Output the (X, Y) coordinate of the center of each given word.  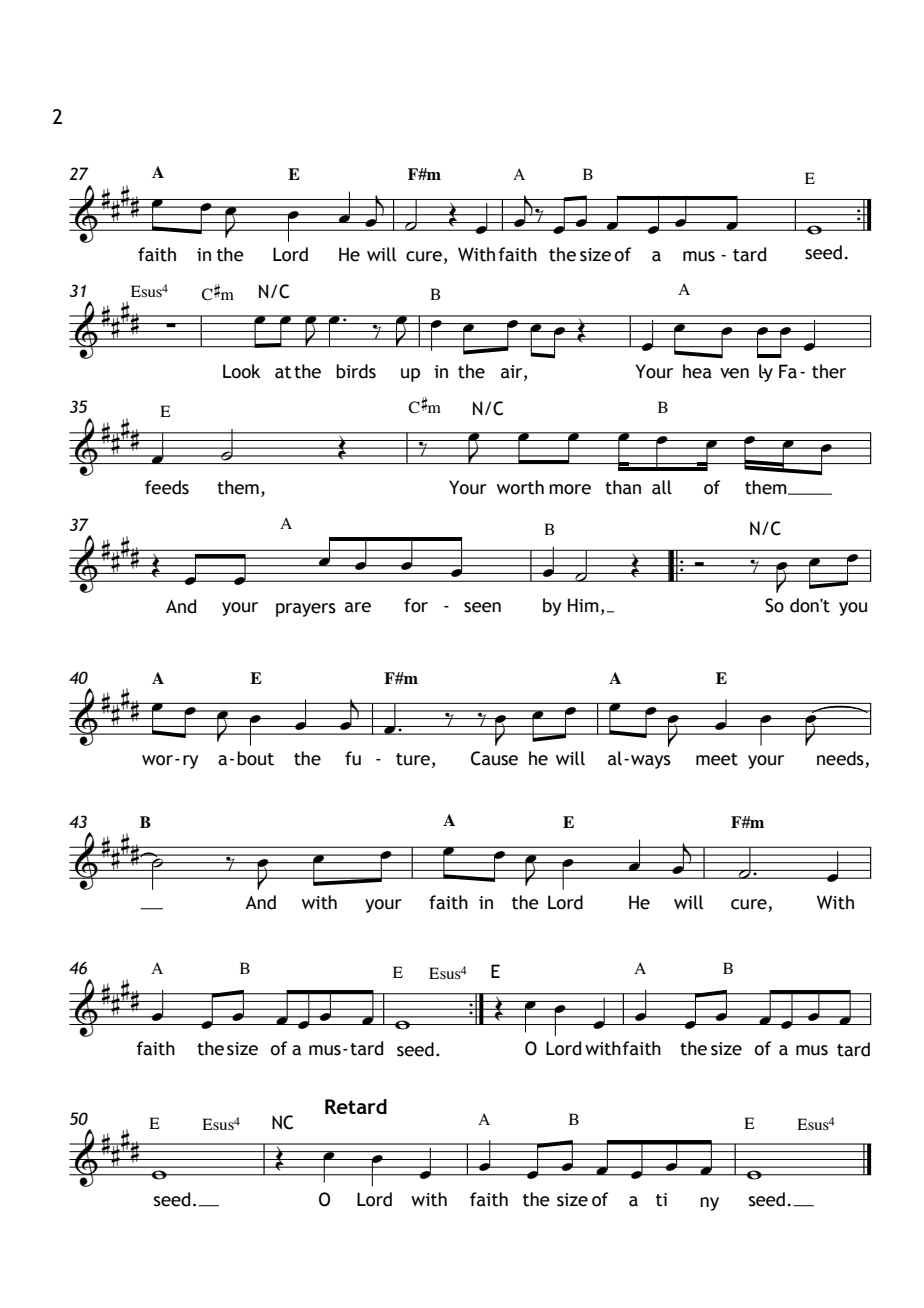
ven (734, 373)
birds (356, 371)
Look (241, 371)
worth (520, 487)
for (416, 605)
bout (255, 758)
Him (583, 605)
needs (840, 758)
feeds (167, 487)
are (358, 607)
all (662, 487)
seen (482, 607)
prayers (306, 610)
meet (717, 759)
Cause (494, 758)
